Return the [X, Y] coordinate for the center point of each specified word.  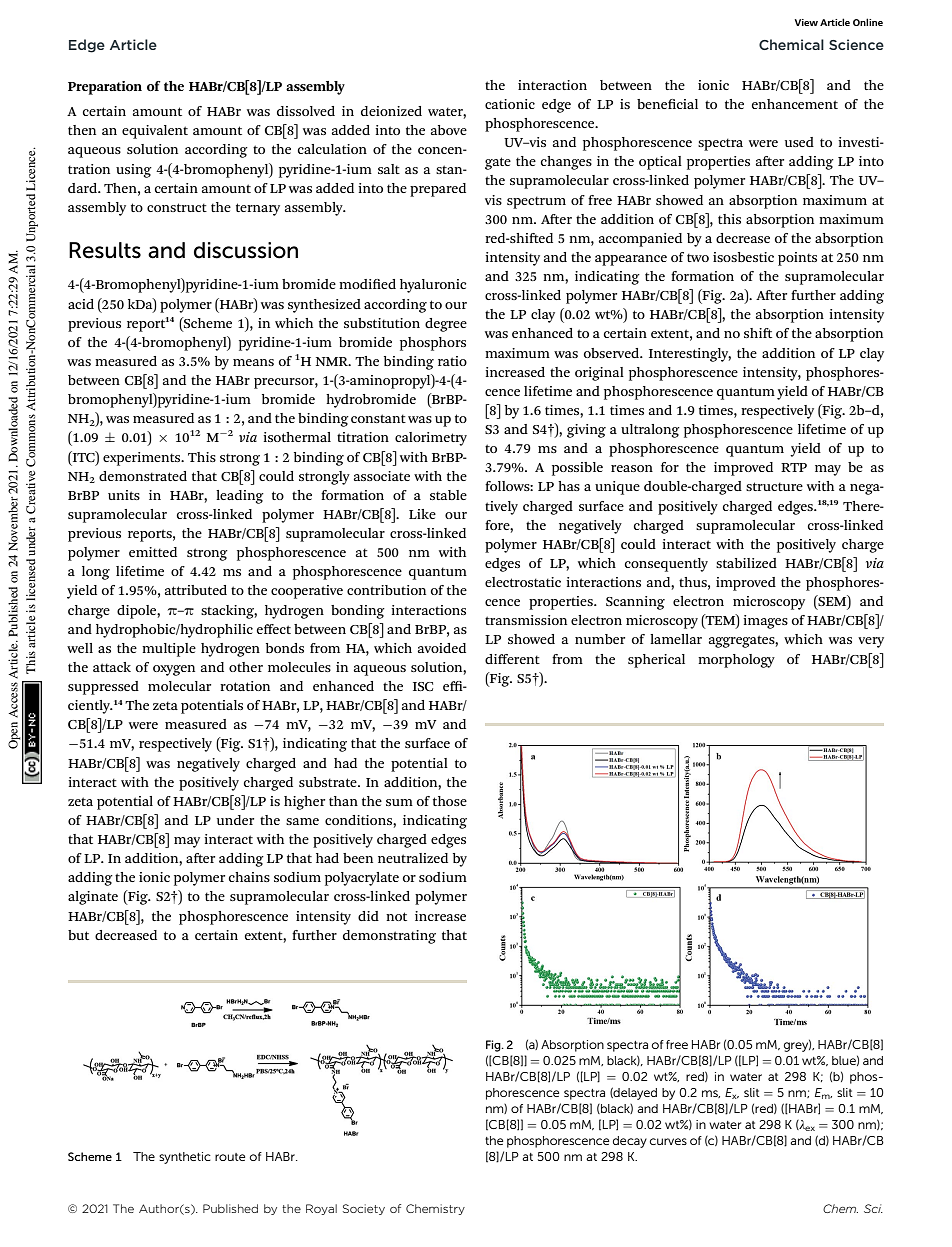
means [253, 362]
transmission [526, 620]
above [449, 130]
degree [446, 325]
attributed [196, 590]
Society [364, 1209]
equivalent [155, 132]
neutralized [413, 858]
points [797, 259]
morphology [736, 661]
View [806, 22]
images [765, 622]
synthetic [185, 1158]
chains [249, 877]
